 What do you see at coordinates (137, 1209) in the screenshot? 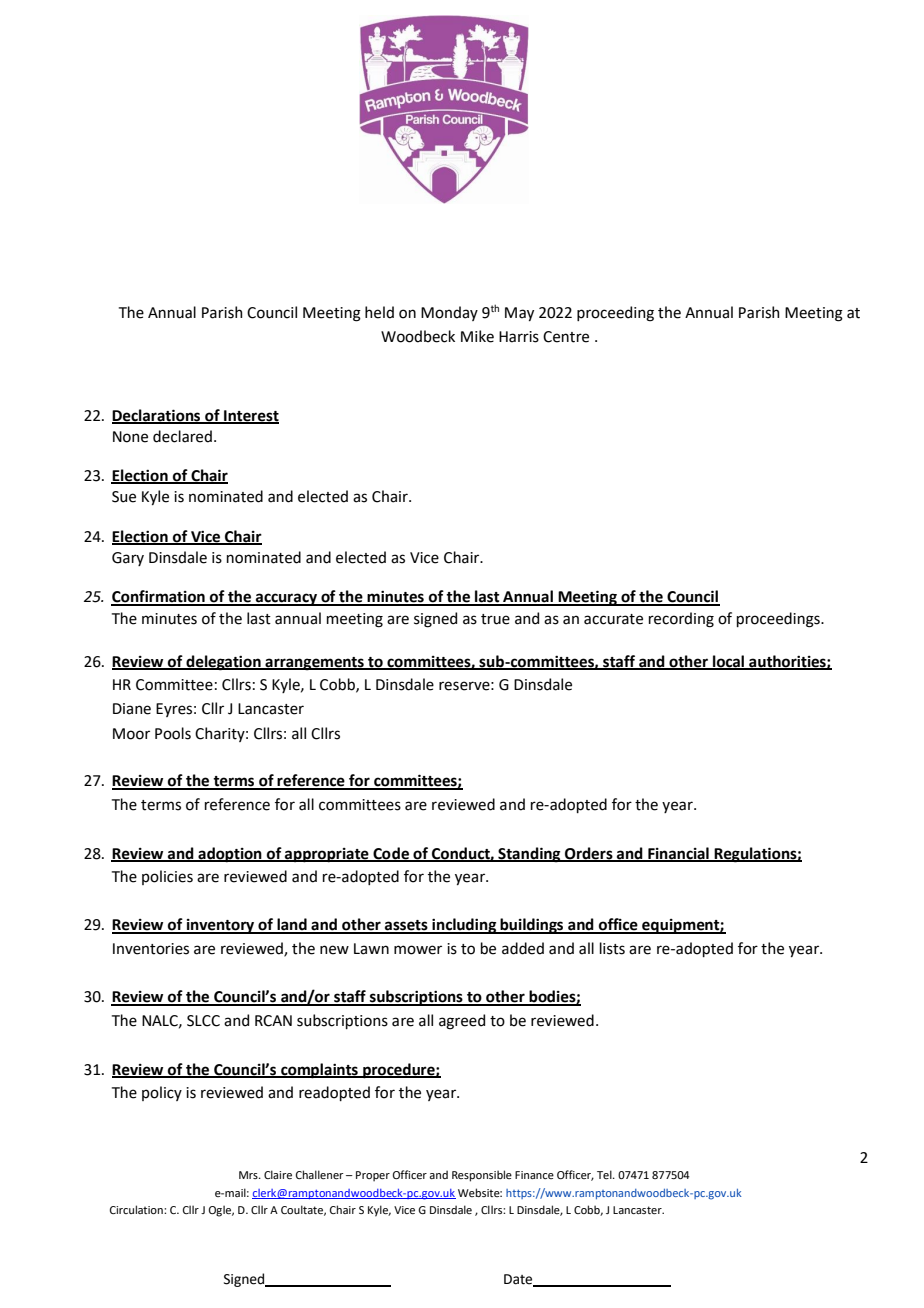
I see `Circulation` at bounding box center [137, 1209].
